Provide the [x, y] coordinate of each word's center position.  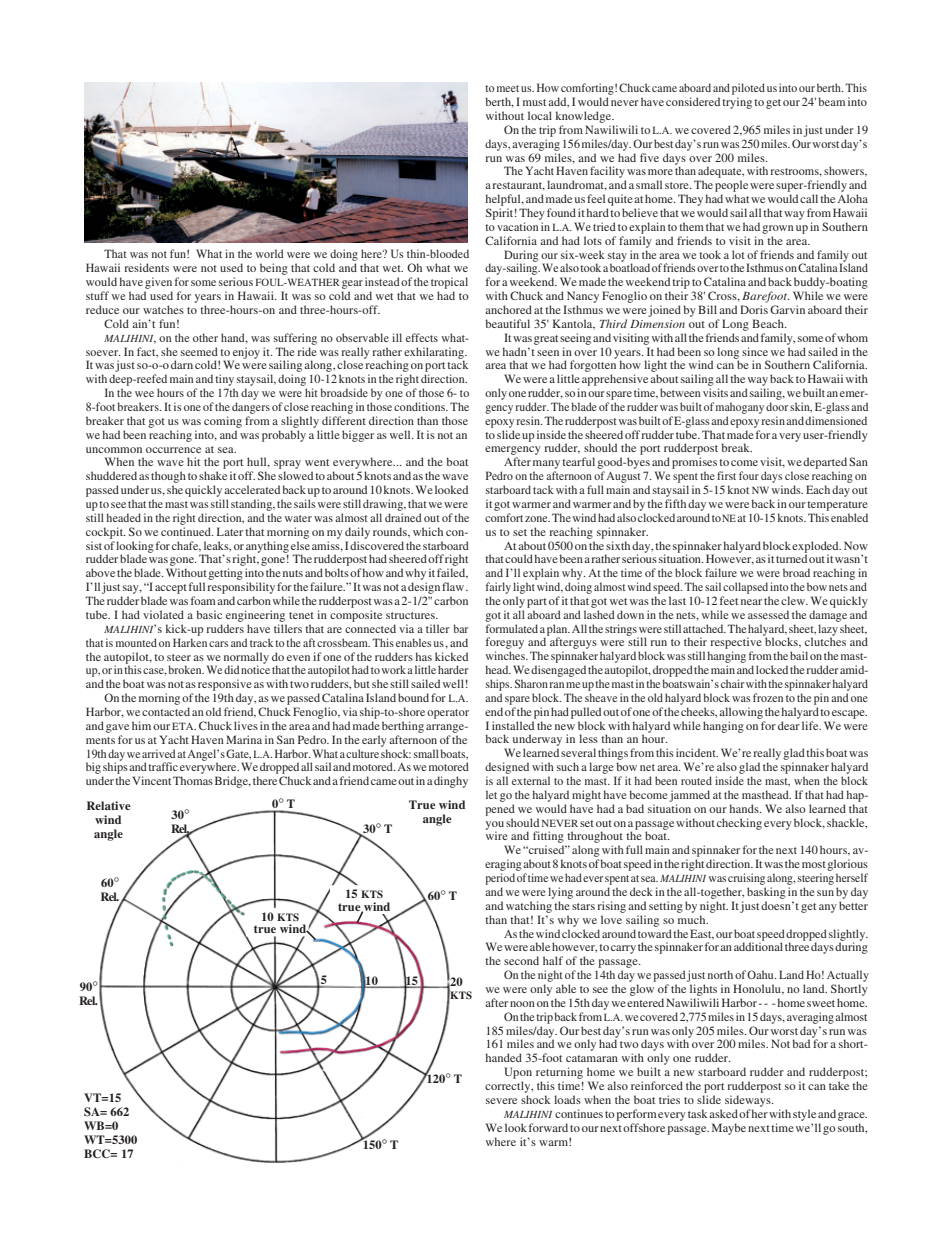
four [749, 475]
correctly [509, 1087]
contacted [166, 711]
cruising [746, 879]
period [500, 879]
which [428, 531]
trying [737, 103]
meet [508, 88]
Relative [109, 805]
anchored [508, 309]
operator [448, 714]
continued [187, 531]
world [270, 253]
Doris [754, 309]
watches [163, 309]
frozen [768, 697]
